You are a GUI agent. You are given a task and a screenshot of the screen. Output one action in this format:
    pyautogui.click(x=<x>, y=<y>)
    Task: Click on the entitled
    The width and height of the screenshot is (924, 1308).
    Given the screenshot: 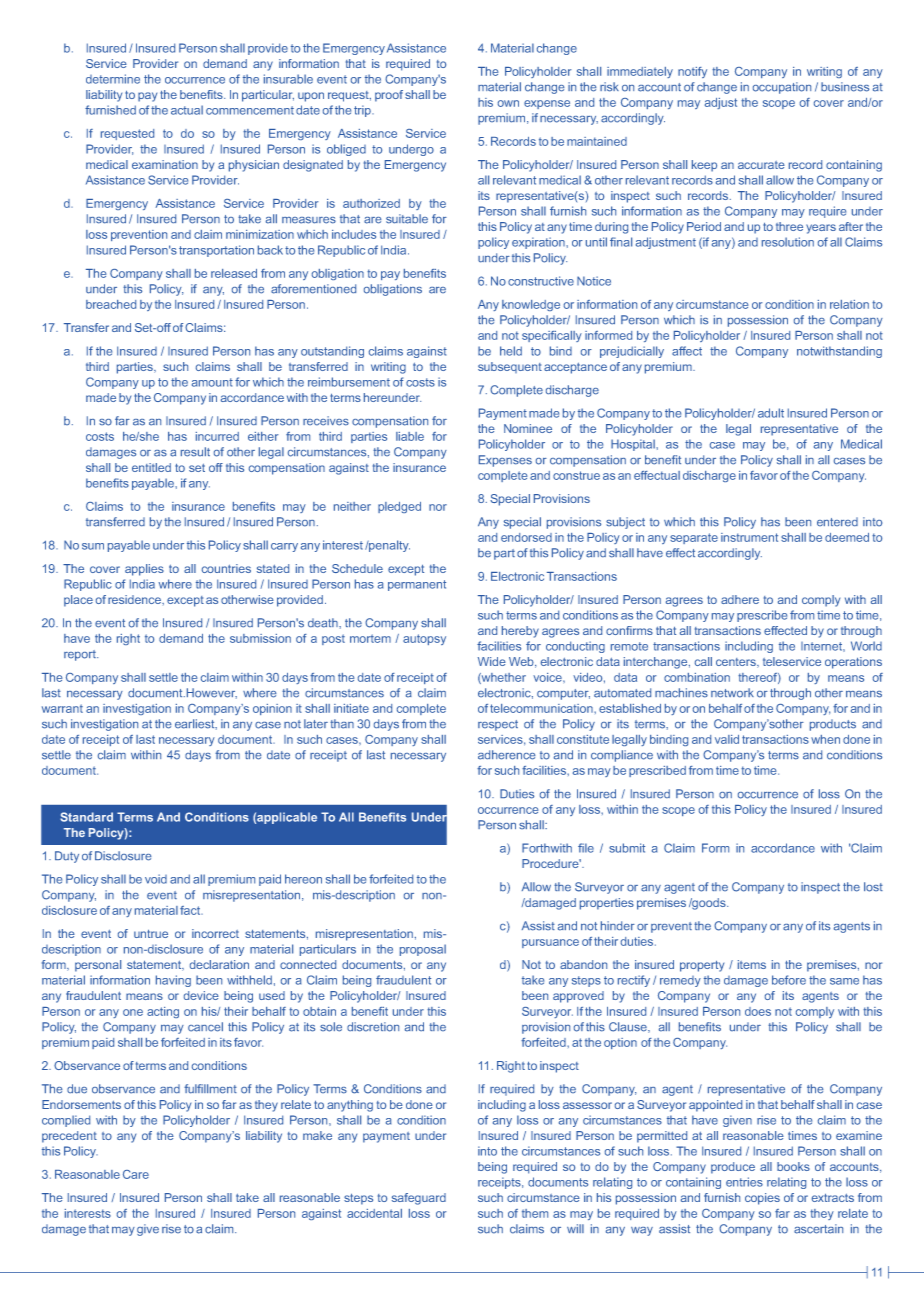 What is the action you would take?
    pyautogui.click(x=151, y=467)
